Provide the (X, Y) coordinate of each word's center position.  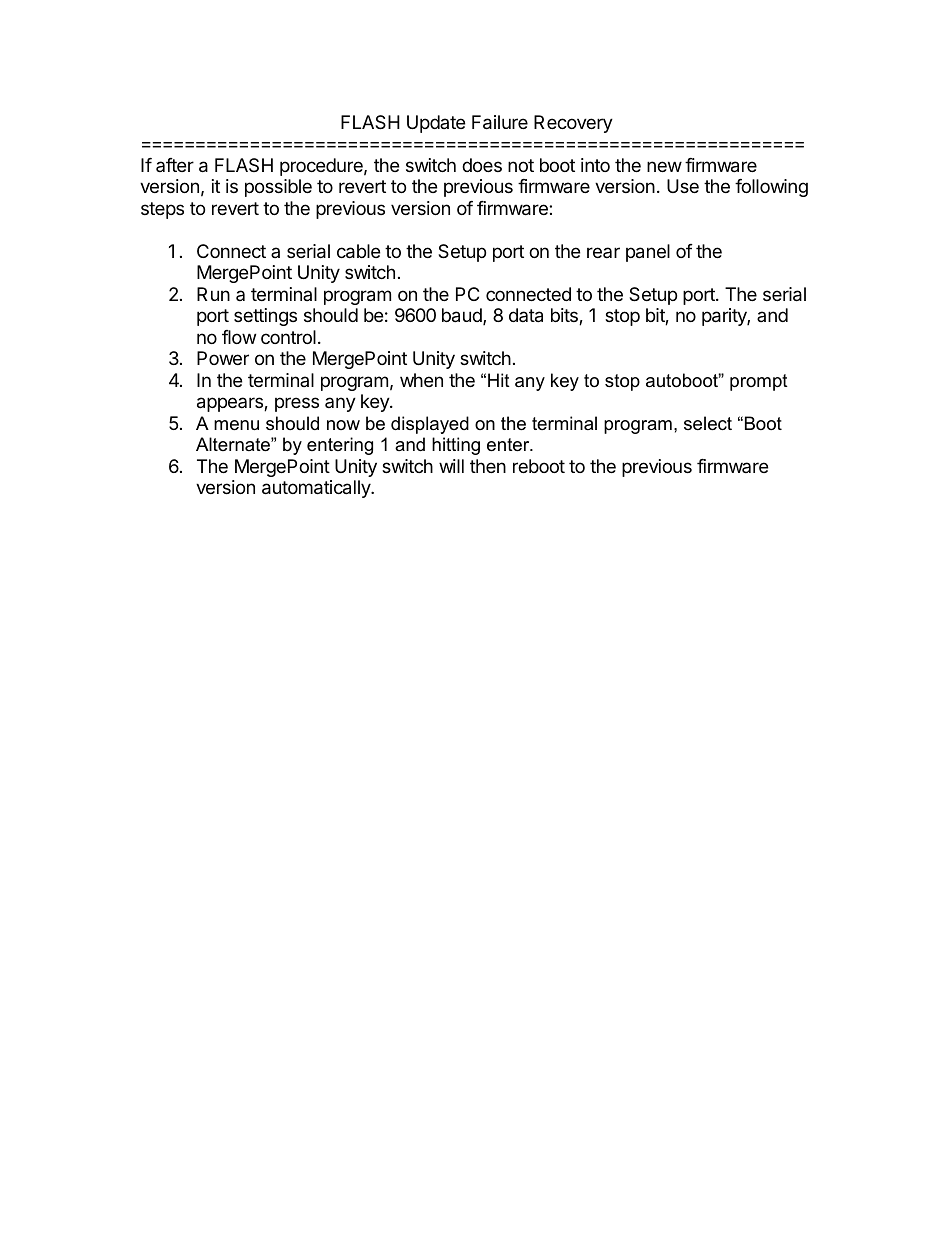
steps (162, 210)
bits (565, 316)
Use (683, 186)
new (664, 166)
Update (436, 124)
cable (358, 251)
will (451, 466)
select (708, 423)
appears (231, 404)
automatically (317, 489)
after (175, 165)
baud (463, 316)
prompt (759, 382)
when (421, 380)
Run (213, 294)
